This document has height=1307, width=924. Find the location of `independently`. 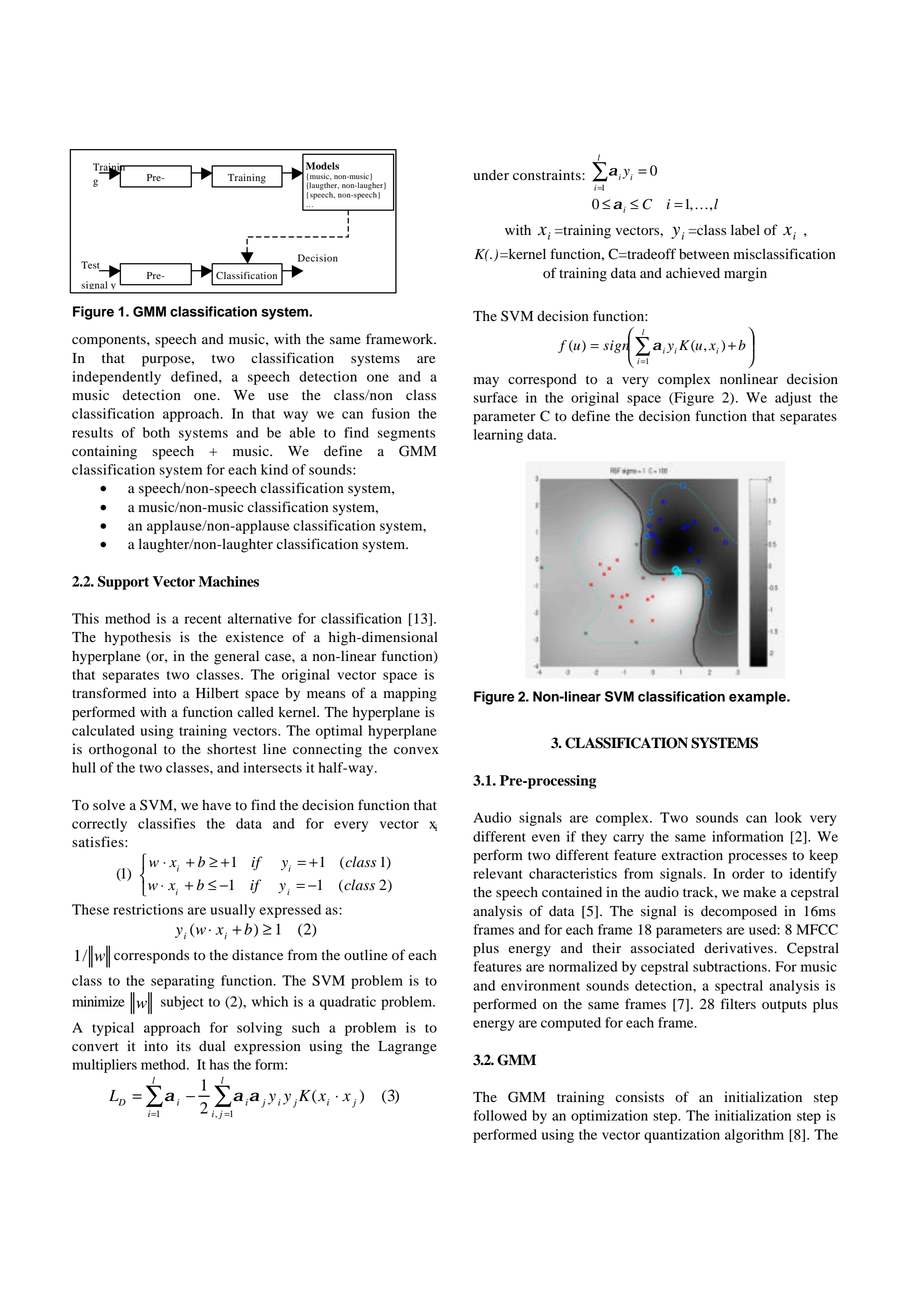

independently is located at coordinates (116, 378).
